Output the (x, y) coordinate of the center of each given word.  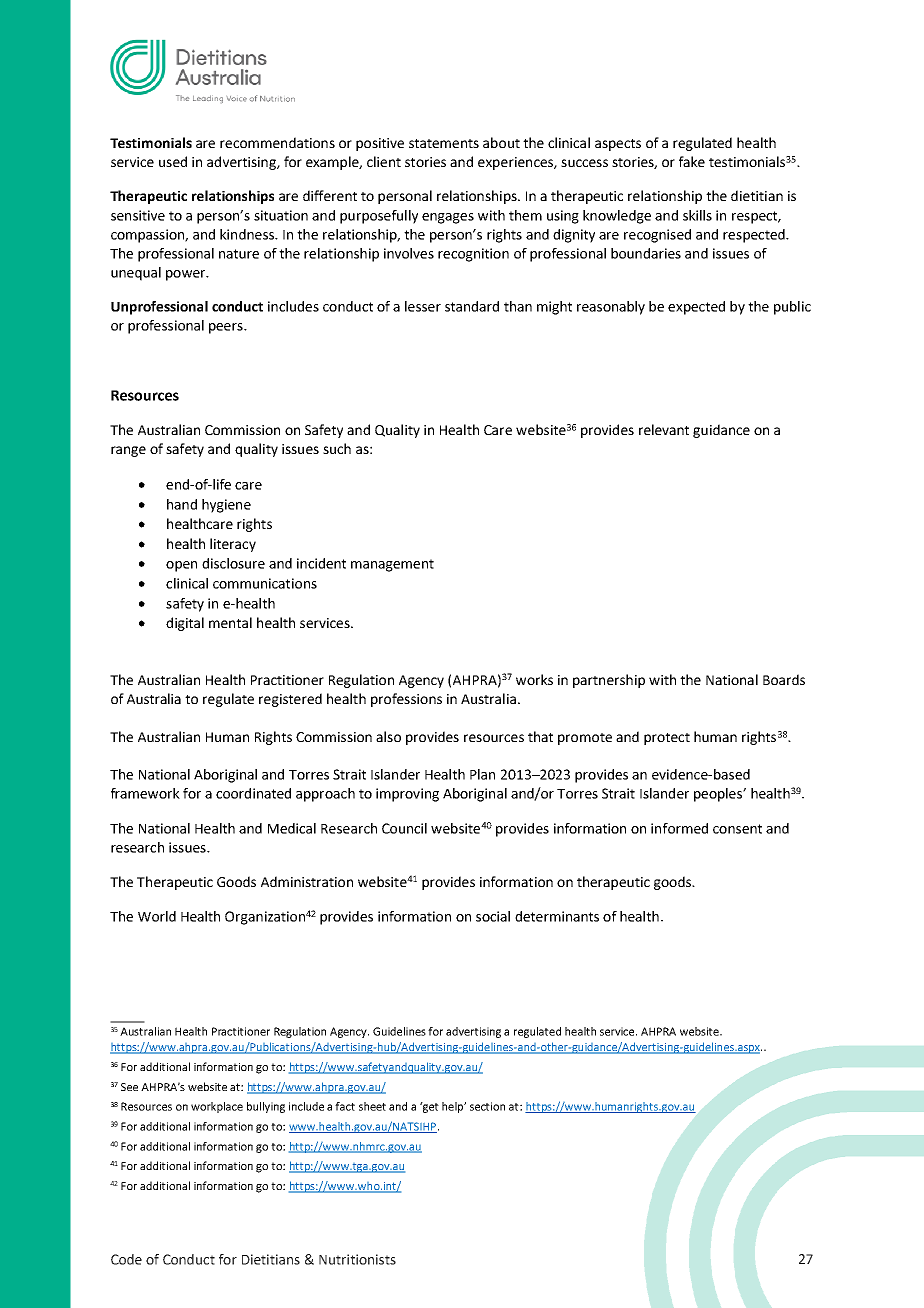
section (487, 1106)
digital (185, 624)
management (392, 565)
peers (227, 328)
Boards (784, 679)
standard (472, 306)
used (173, 161)
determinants (557, 916)
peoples (719, 795)
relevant (664, 429)
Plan (482, 774)
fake (692, 161)
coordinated (253, 793)
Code (126, 1259)
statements (444, 143)
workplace (217, 1107)
